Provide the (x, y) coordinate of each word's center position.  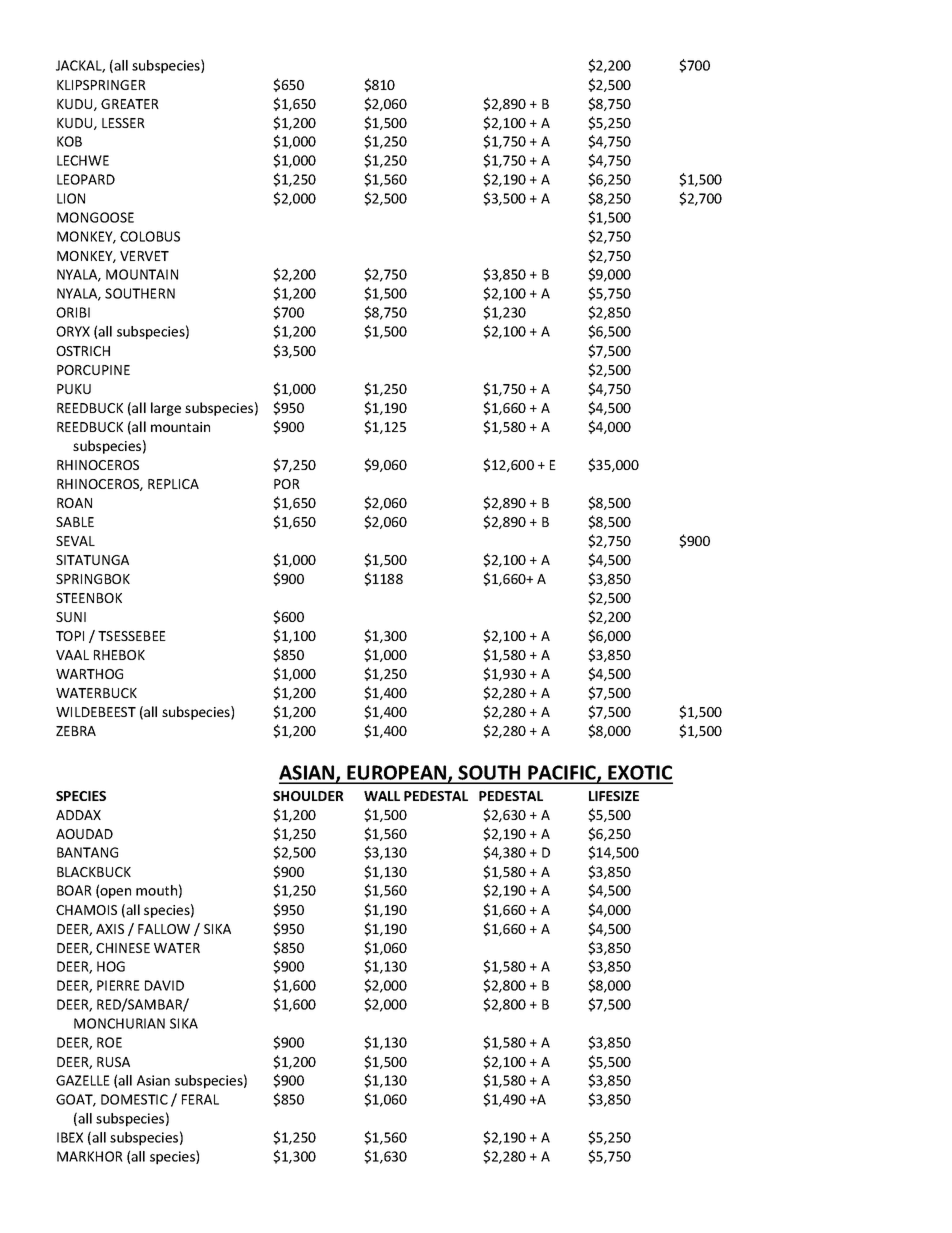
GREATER (130, 104)
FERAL (200, 1099)
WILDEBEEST (96, 712)
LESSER (123, 123)
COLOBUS (150, 236)
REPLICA (173, 484)
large (166, 409)
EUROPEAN (397, 774)
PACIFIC (562, 774)
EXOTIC (639, 774)
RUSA (113, 1062)
